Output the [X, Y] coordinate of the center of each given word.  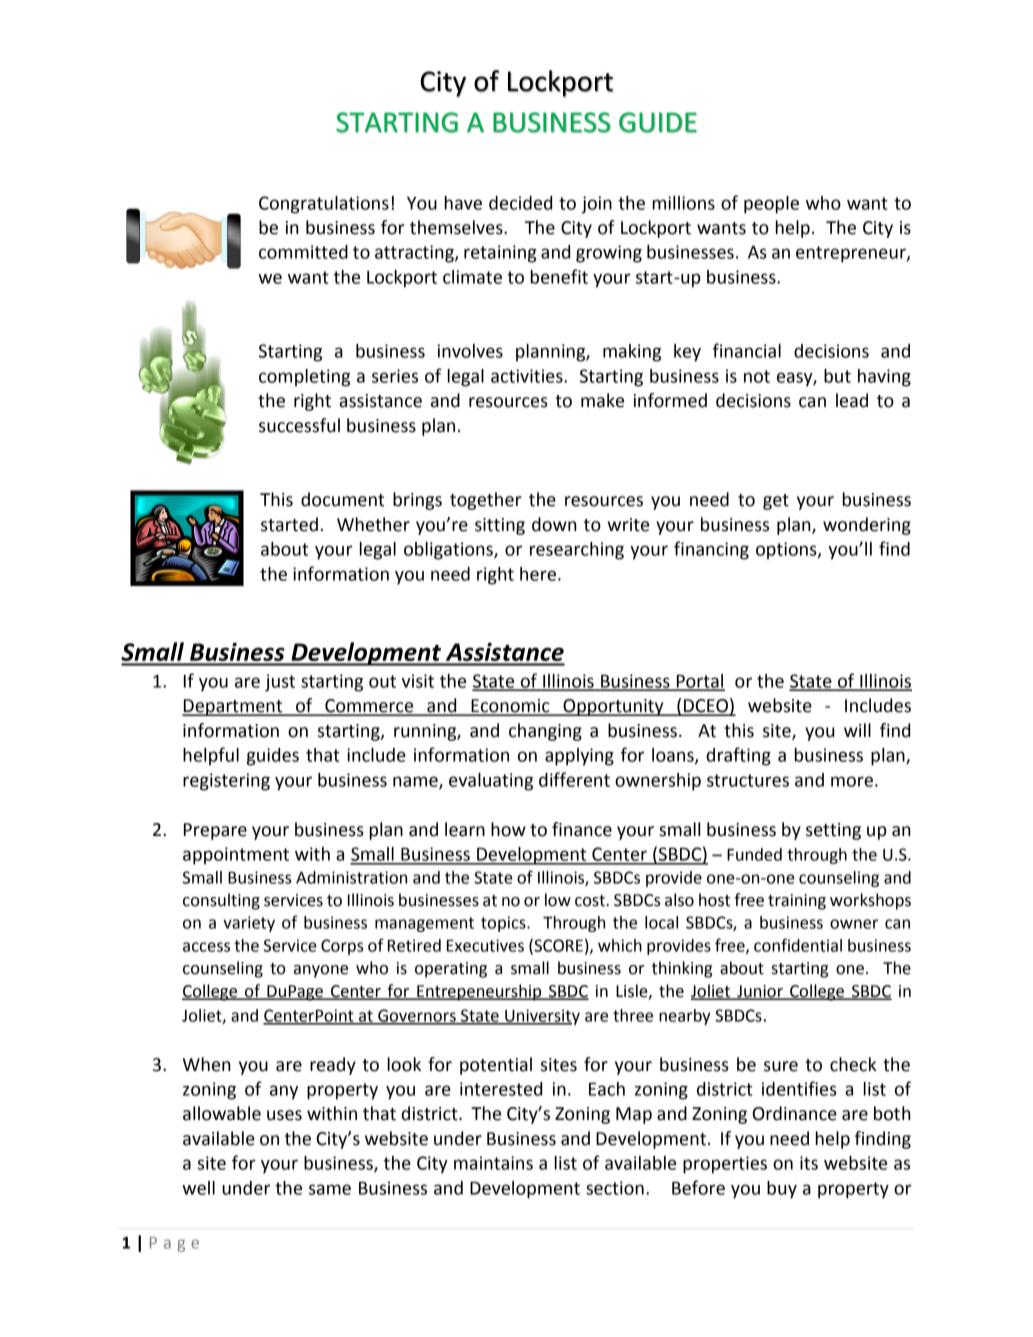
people [771, 205]
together [486, 501]
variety [249, 924]
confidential [798, 945]
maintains [493, 1163]
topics [504, 924]
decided [520, 203]
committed [303, 252]
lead [852, 400]
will [857, 730]
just [280, 683]
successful [299, 425]
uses [284, 1115]
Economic [510, 707]
